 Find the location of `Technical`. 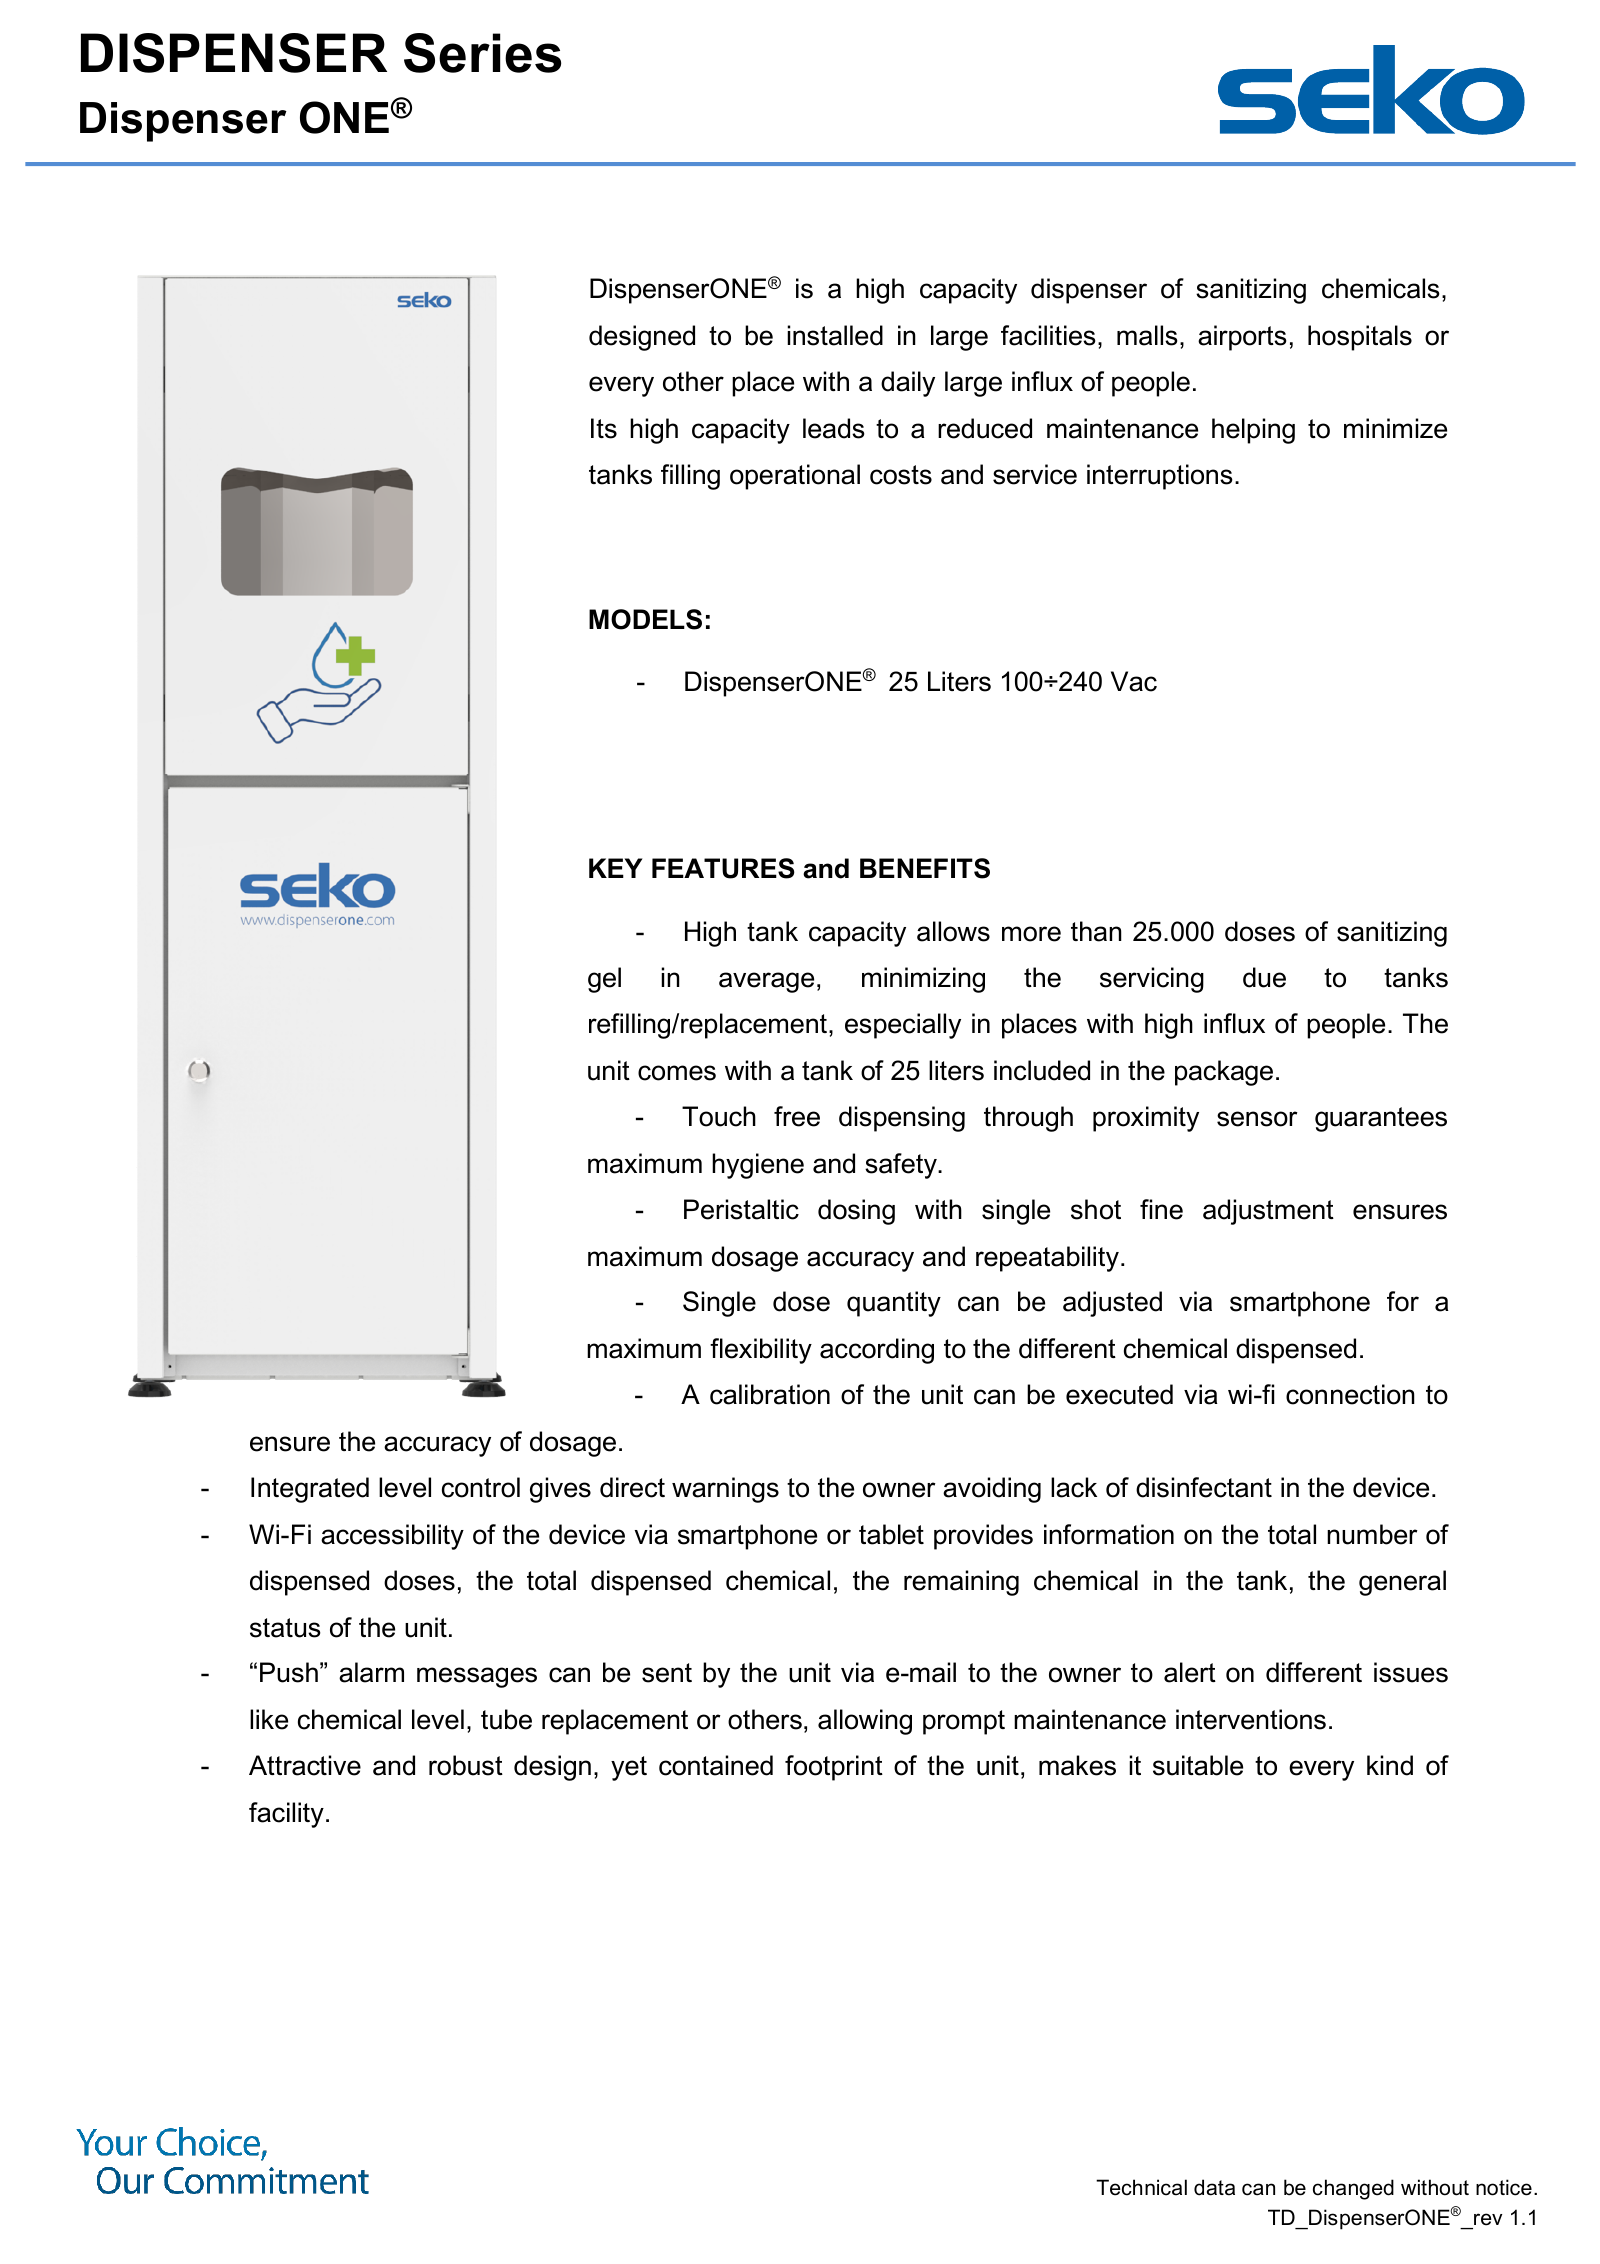

Technical is located at coordinates (1141, 2187).
